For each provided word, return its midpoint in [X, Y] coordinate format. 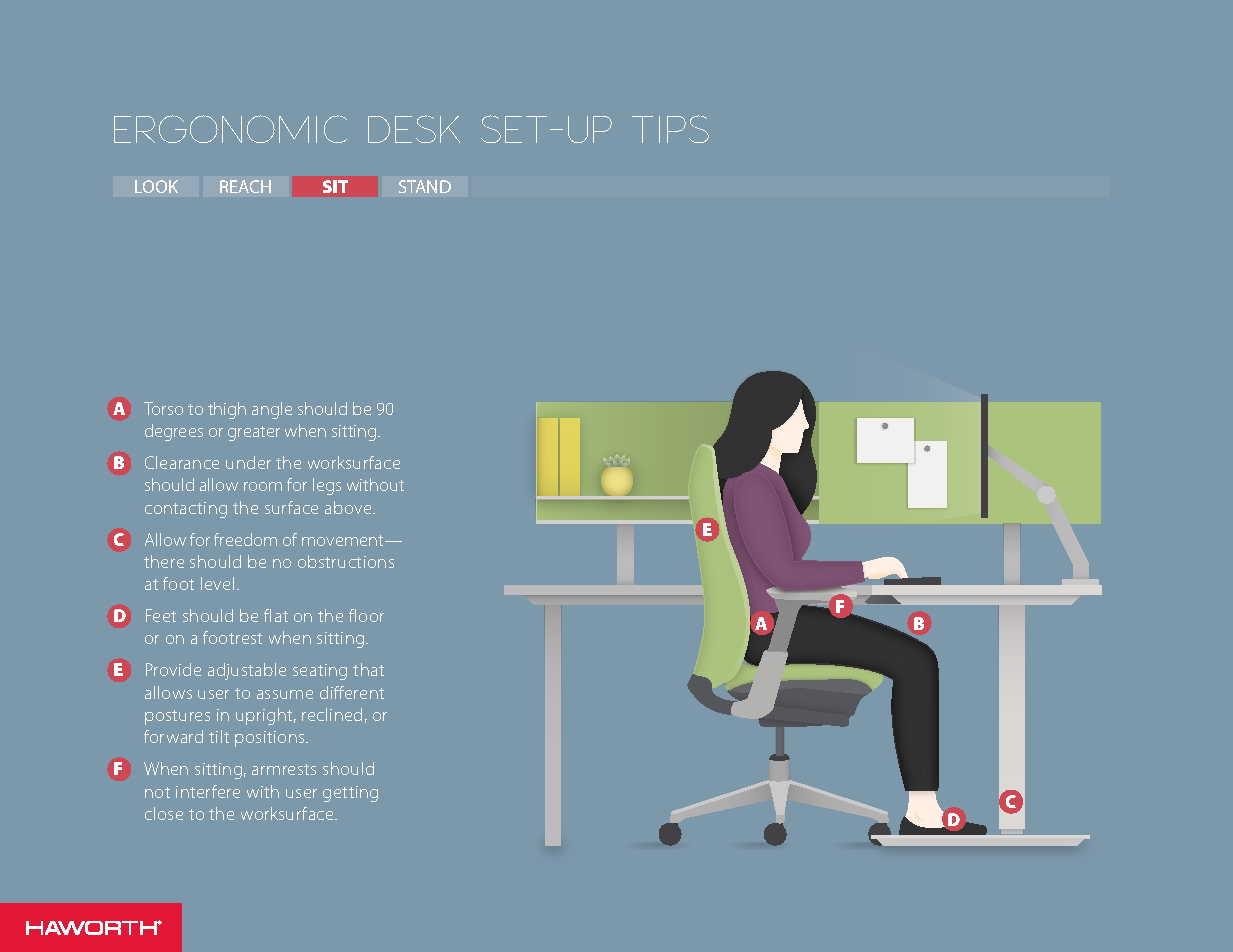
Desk [414, 129]
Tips [670, 129]
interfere [208, 791]
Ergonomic [230, 129]
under [248, 462]
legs [327, 486]
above [349, 507]
